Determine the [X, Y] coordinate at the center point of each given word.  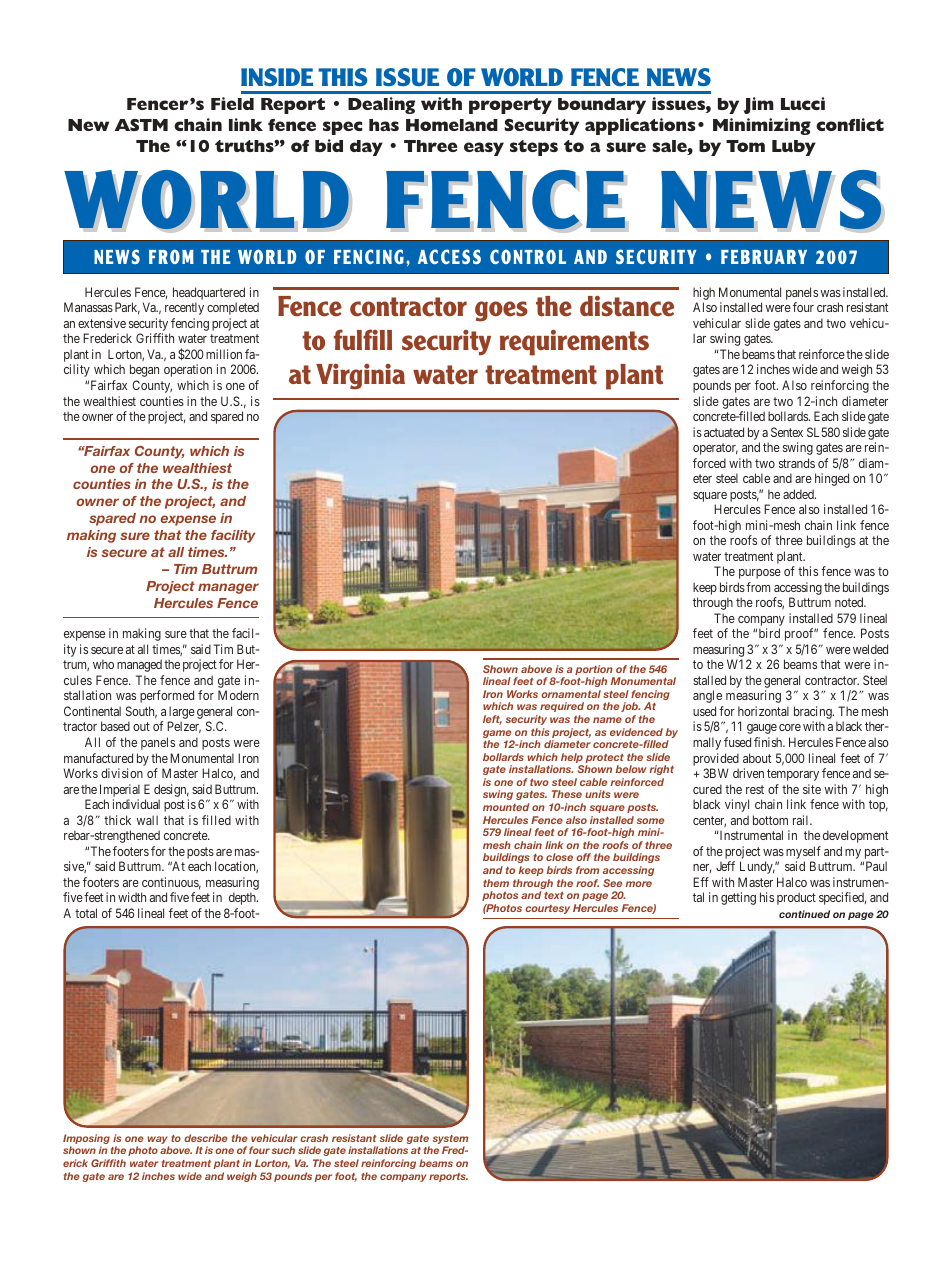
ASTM [141, 125]
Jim [758, 105]
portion [595, 671]
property [510, 106]
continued [804, 914]
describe [206, 1138]
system [450, 1141]
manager [228, 588]
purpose [760, 574]
